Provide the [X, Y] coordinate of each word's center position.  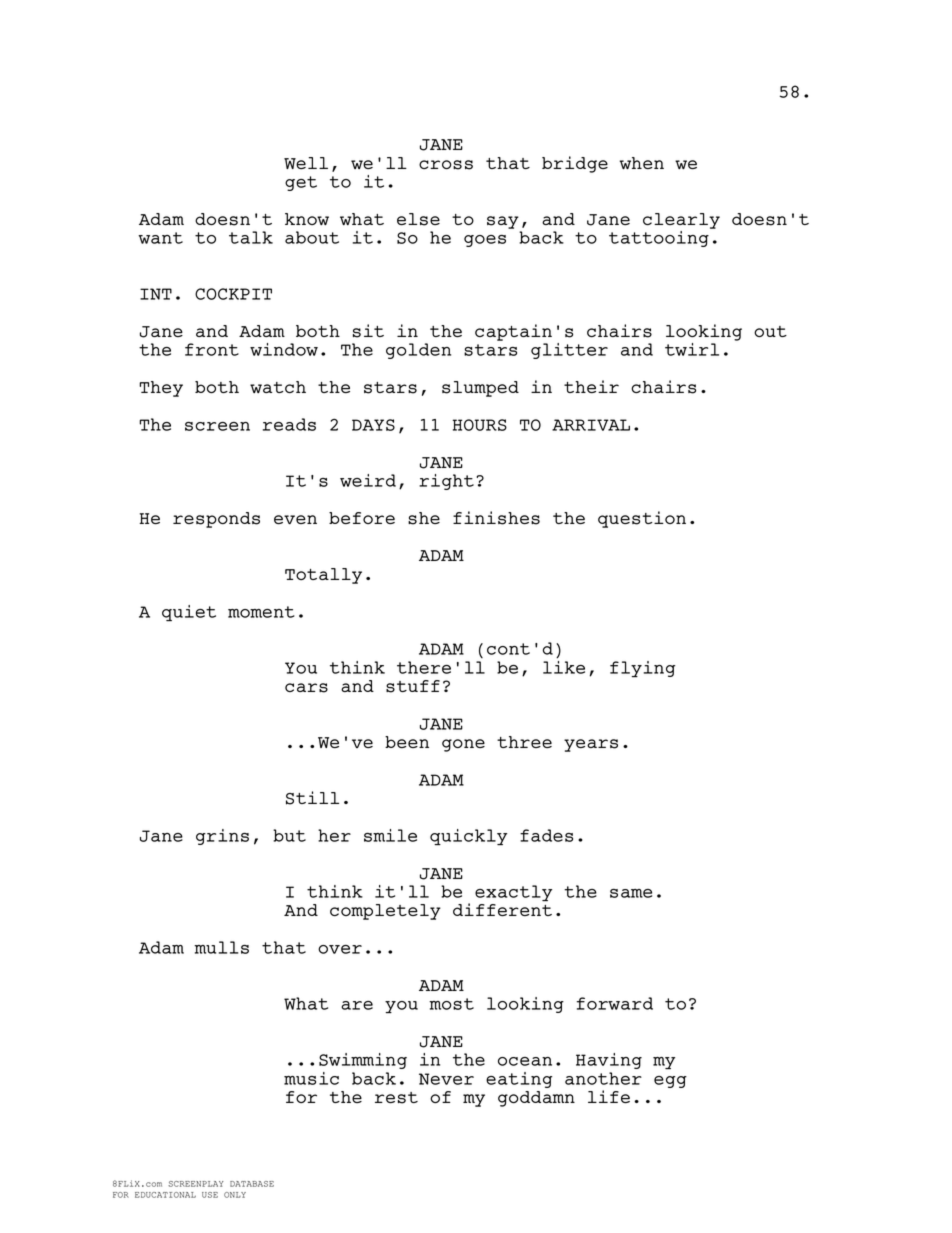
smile [390, 835]
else [418, 219]
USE [210, 1195]
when [642, 163]
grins [222, 837]
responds [216, 520]
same [631, 893]
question [642, 519]
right [446, 482]
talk [251, 237]
